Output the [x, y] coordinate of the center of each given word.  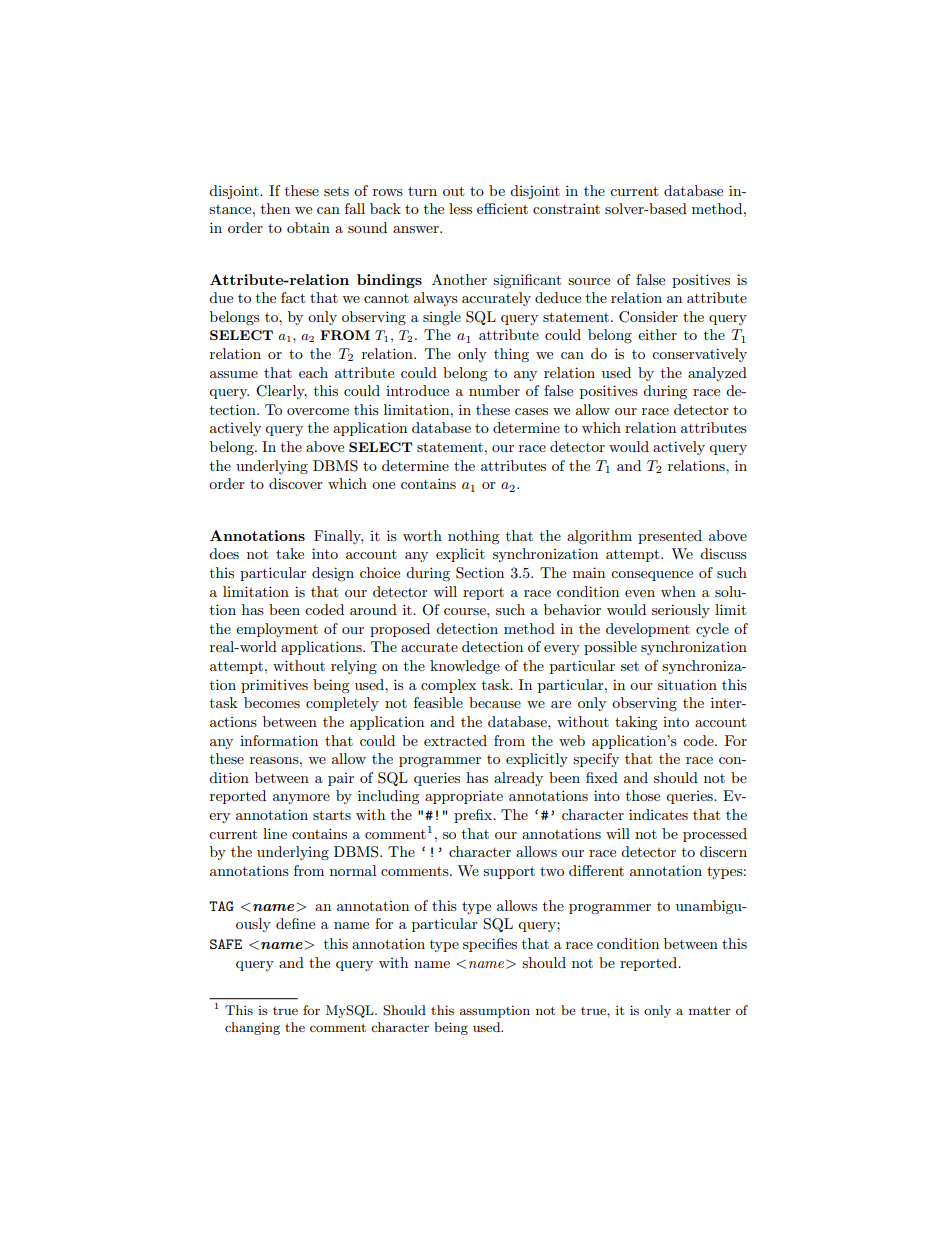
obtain [308, 227]
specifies [490, 945]
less [460, 208]
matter [710, 1010]
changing [252, 1028]
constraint [566, 208]
